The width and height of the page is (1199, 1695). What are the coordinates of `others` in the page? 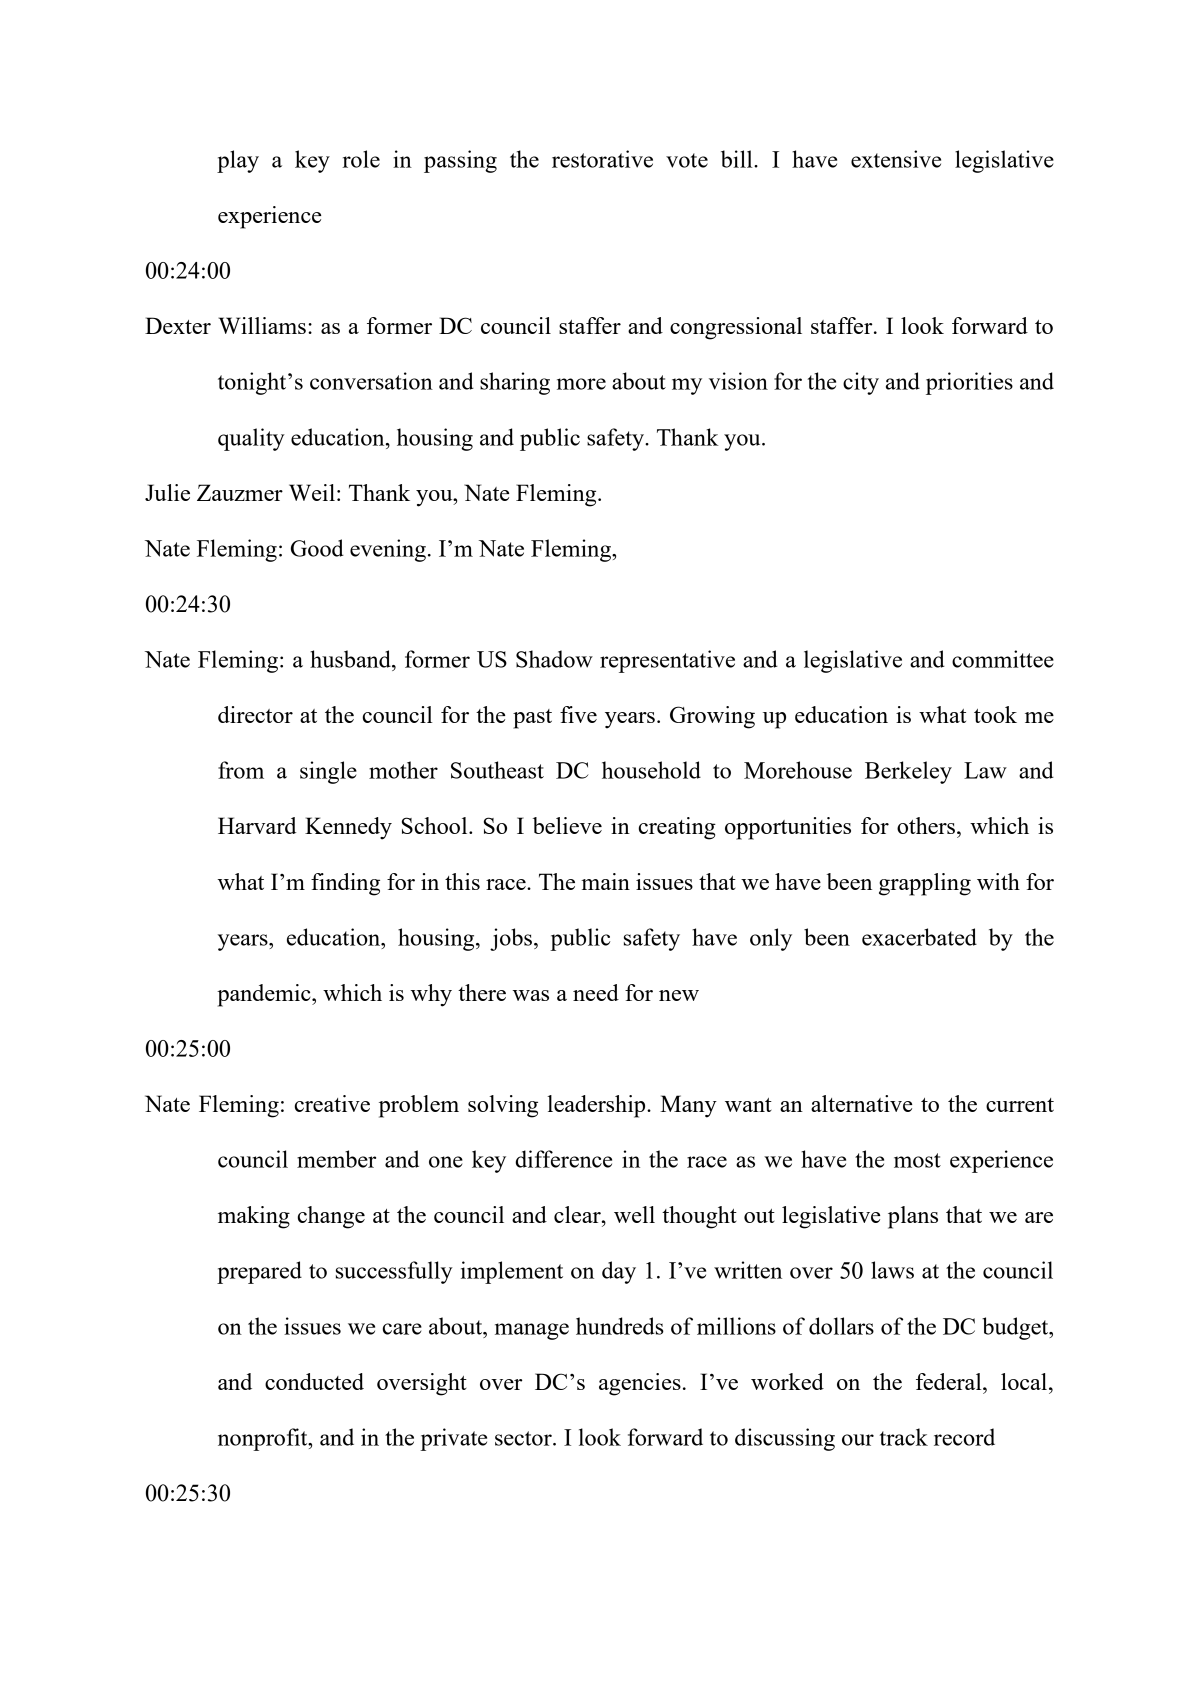 It's located at (926, 825).
